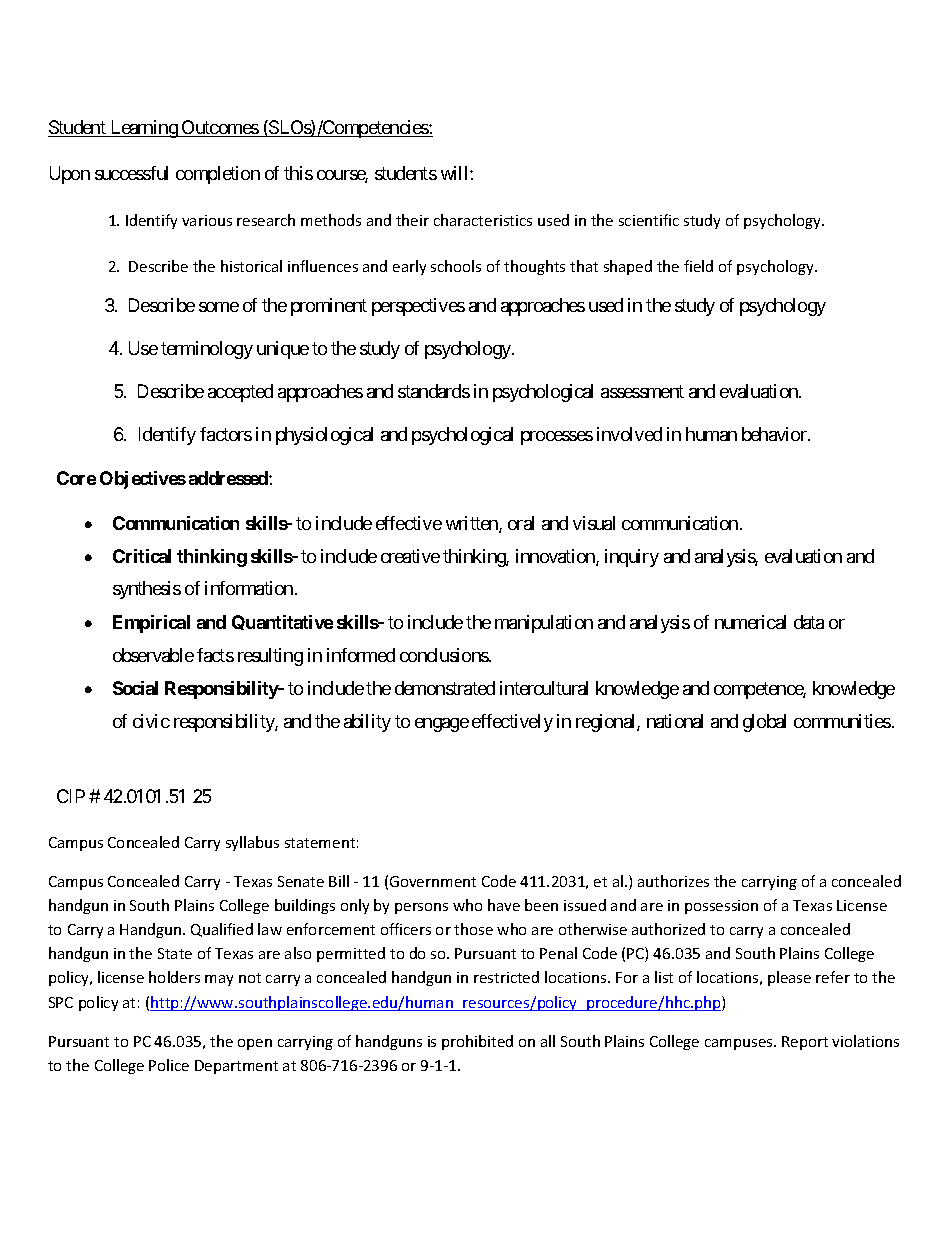 The width and height of the page is (952, 1233). What do you see at coordinates (477, 1042) in the page?
I see `prohibited` at bounding box center [477, 1042].
